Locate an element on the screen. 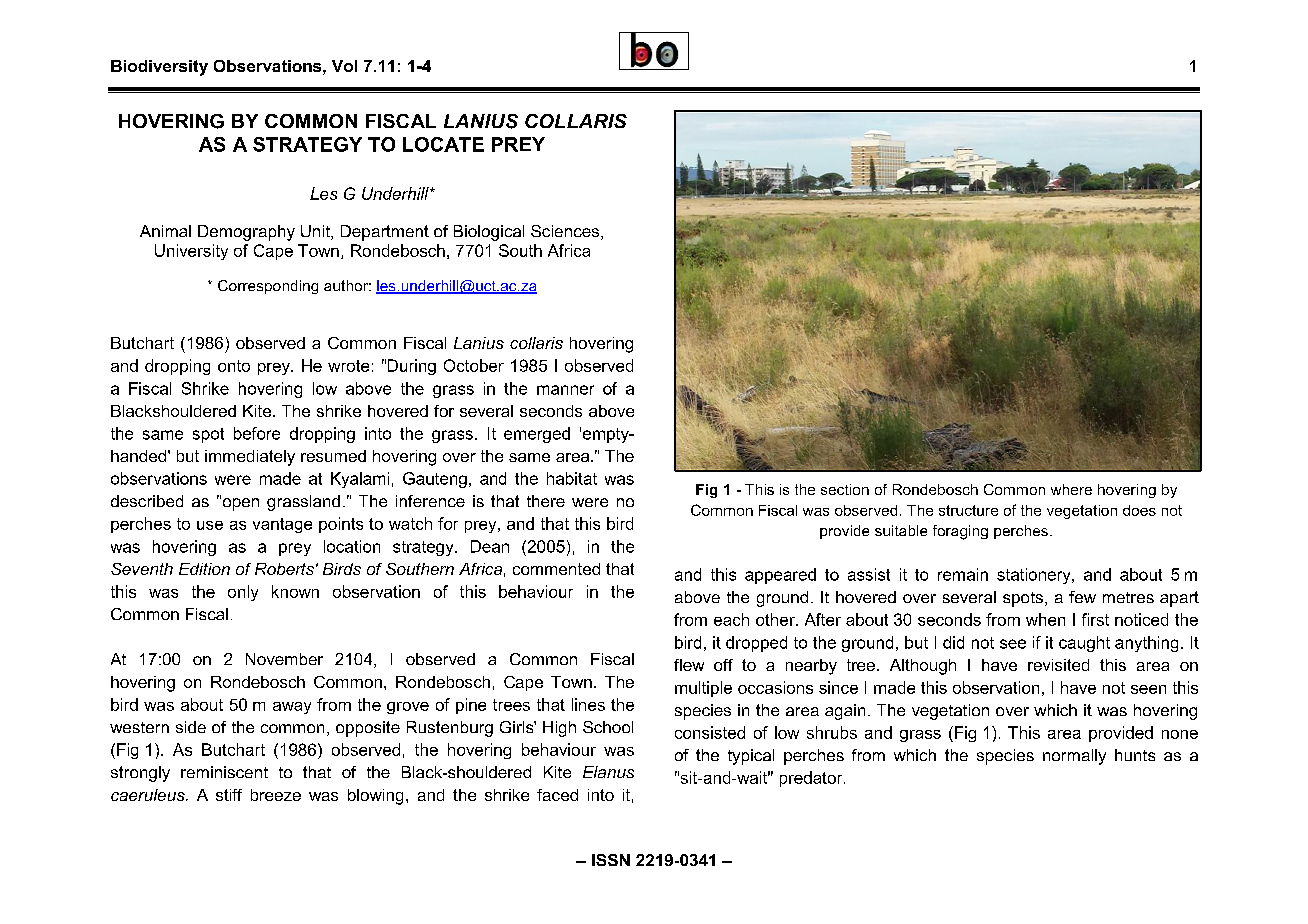 The width and height of the screenshot is (1308, 924). Biodiversity is located at coordinates (159, 68).
